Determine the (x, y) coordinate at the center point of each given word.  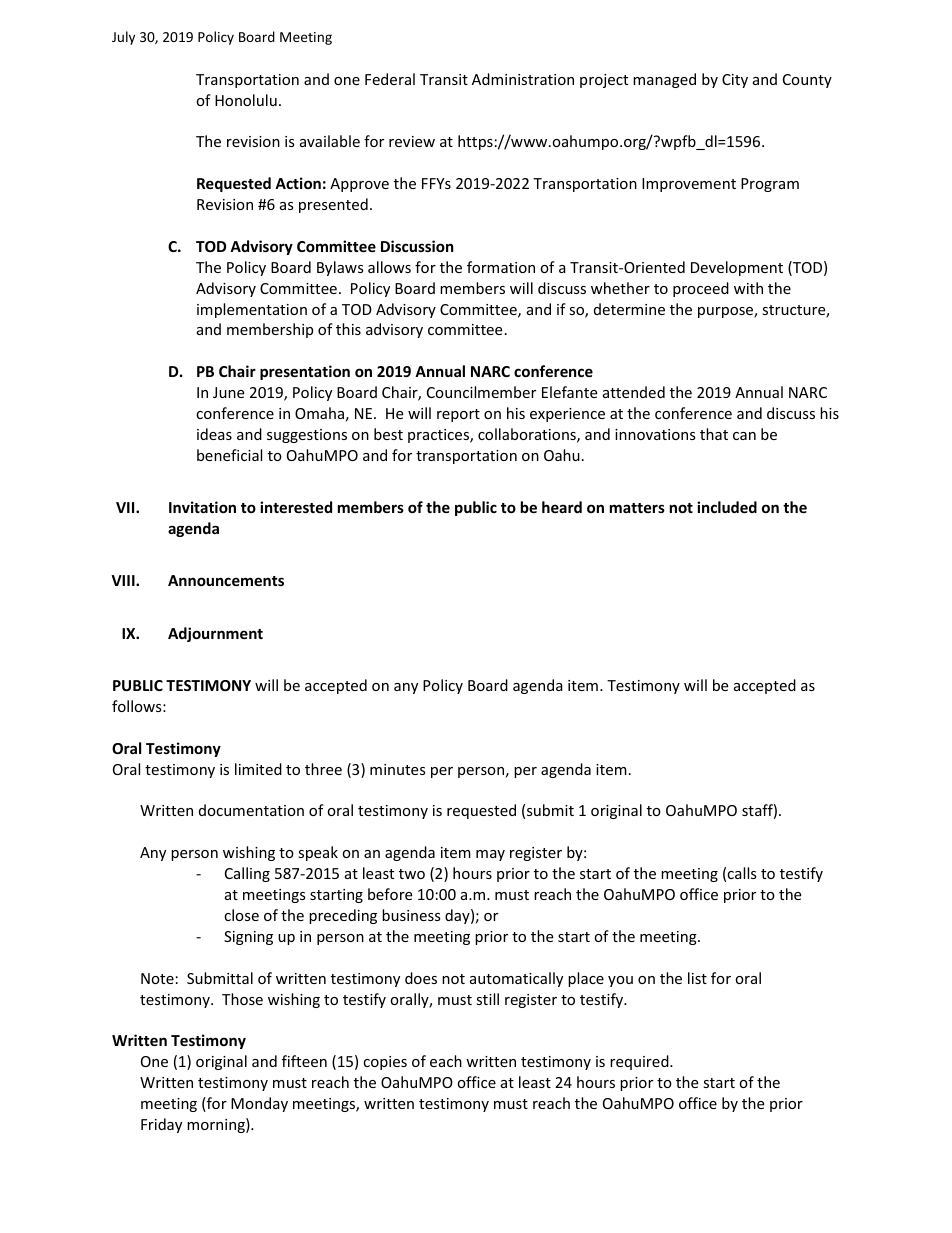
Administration (523, 79)
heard (562, 507)
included (727, 507)
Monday (259, 1104)
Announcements (226, 580)
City (735, 81)
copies (385, 1063)
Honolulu (246, 100)
